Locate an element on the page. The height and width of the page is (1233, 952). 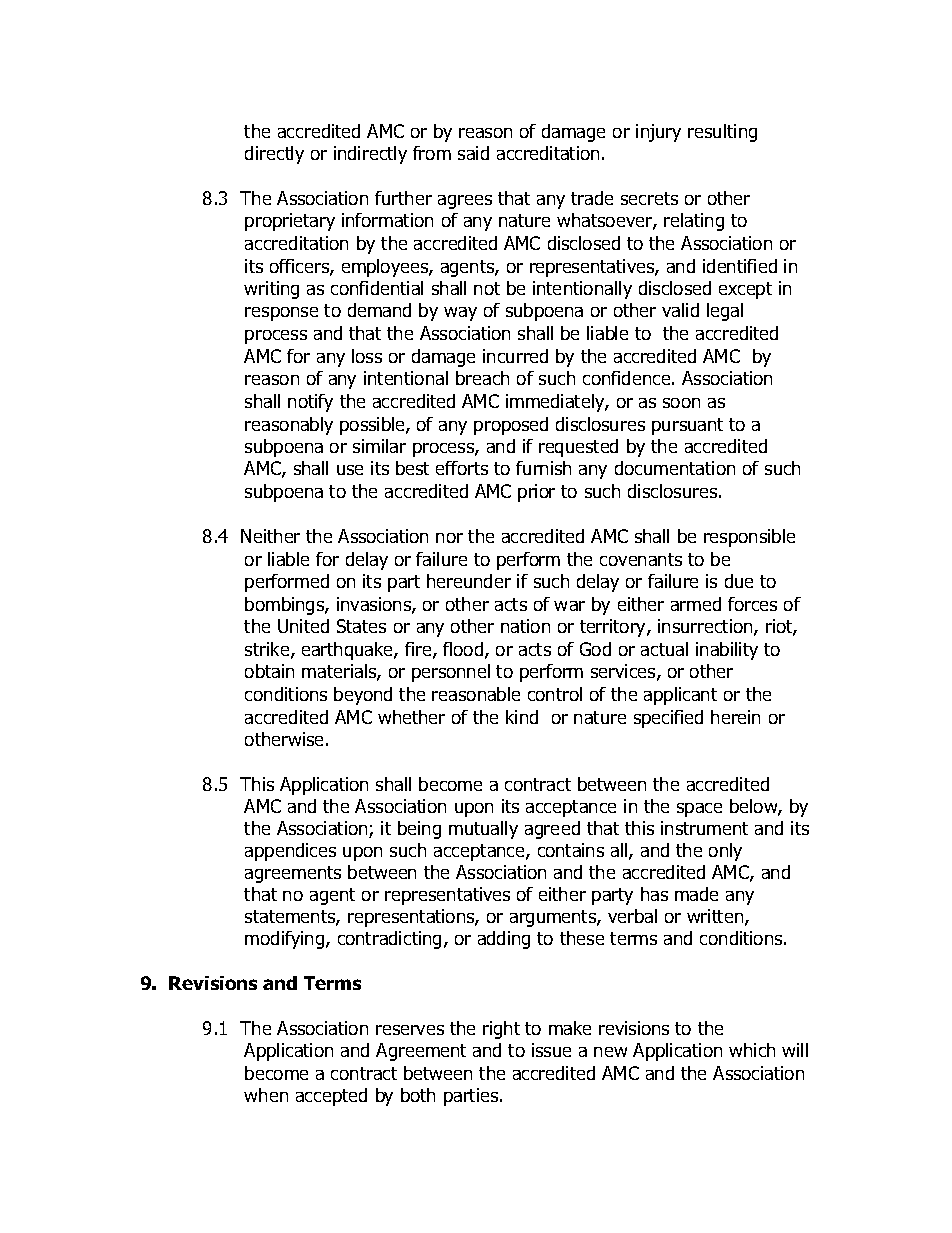
notify is located at coordinates (310, 403).
